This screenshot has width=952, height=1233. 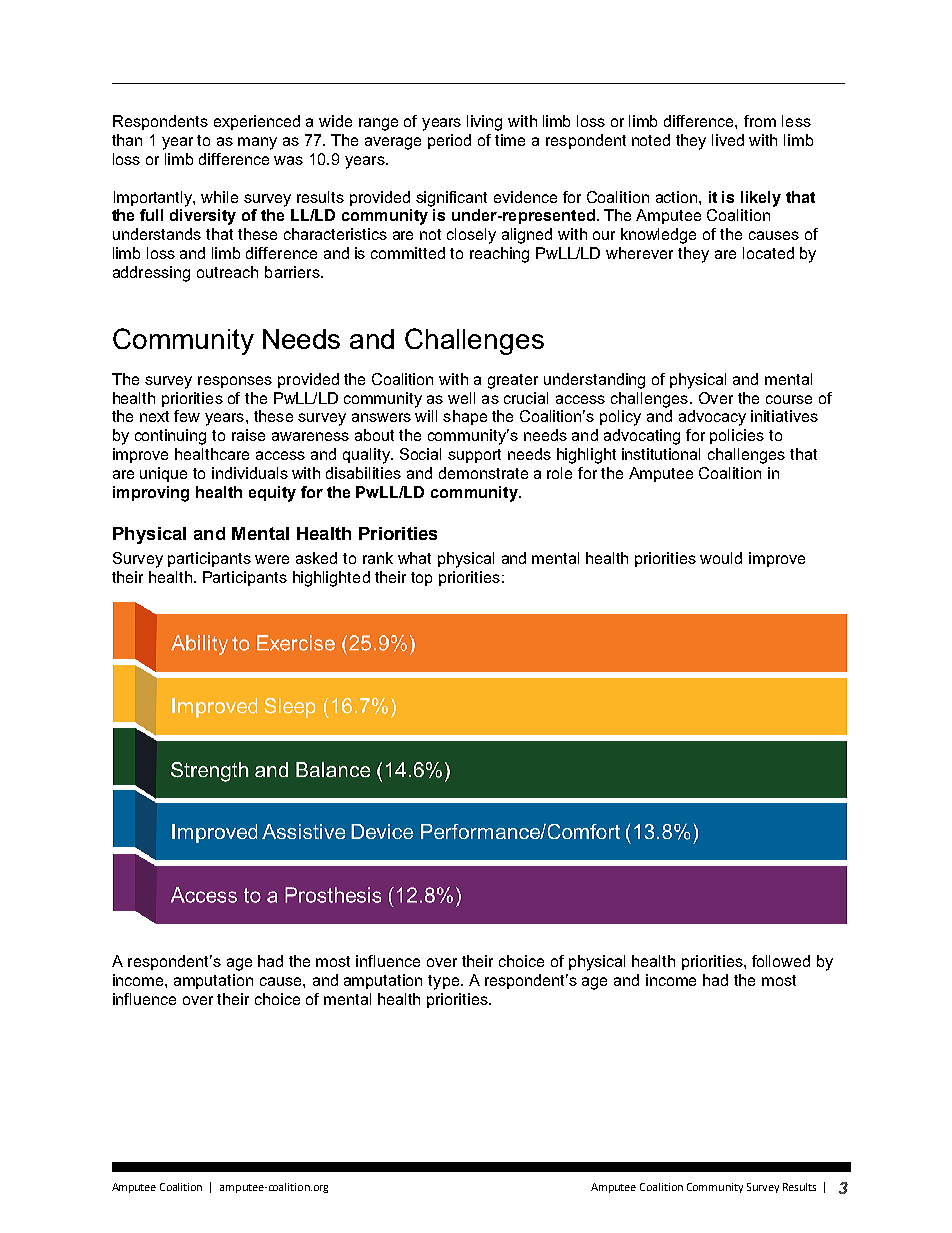 What do you see at coordinates (272, 559) in the screenshot?
I see `were` at bounding box center [272, 559].
